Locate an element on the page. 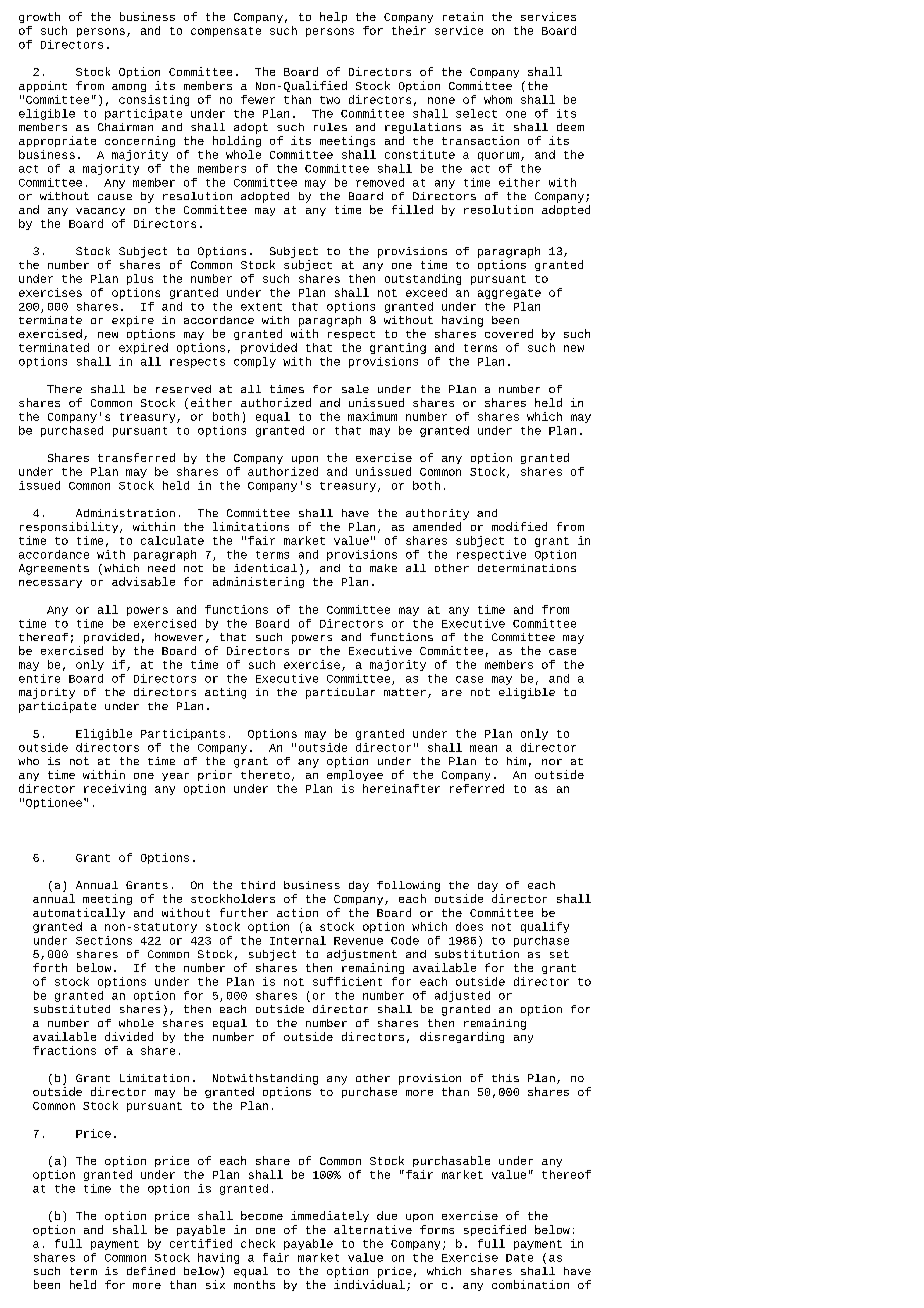 This document has height=1308, width=924. defined is located at coordinates (151, 1271).
